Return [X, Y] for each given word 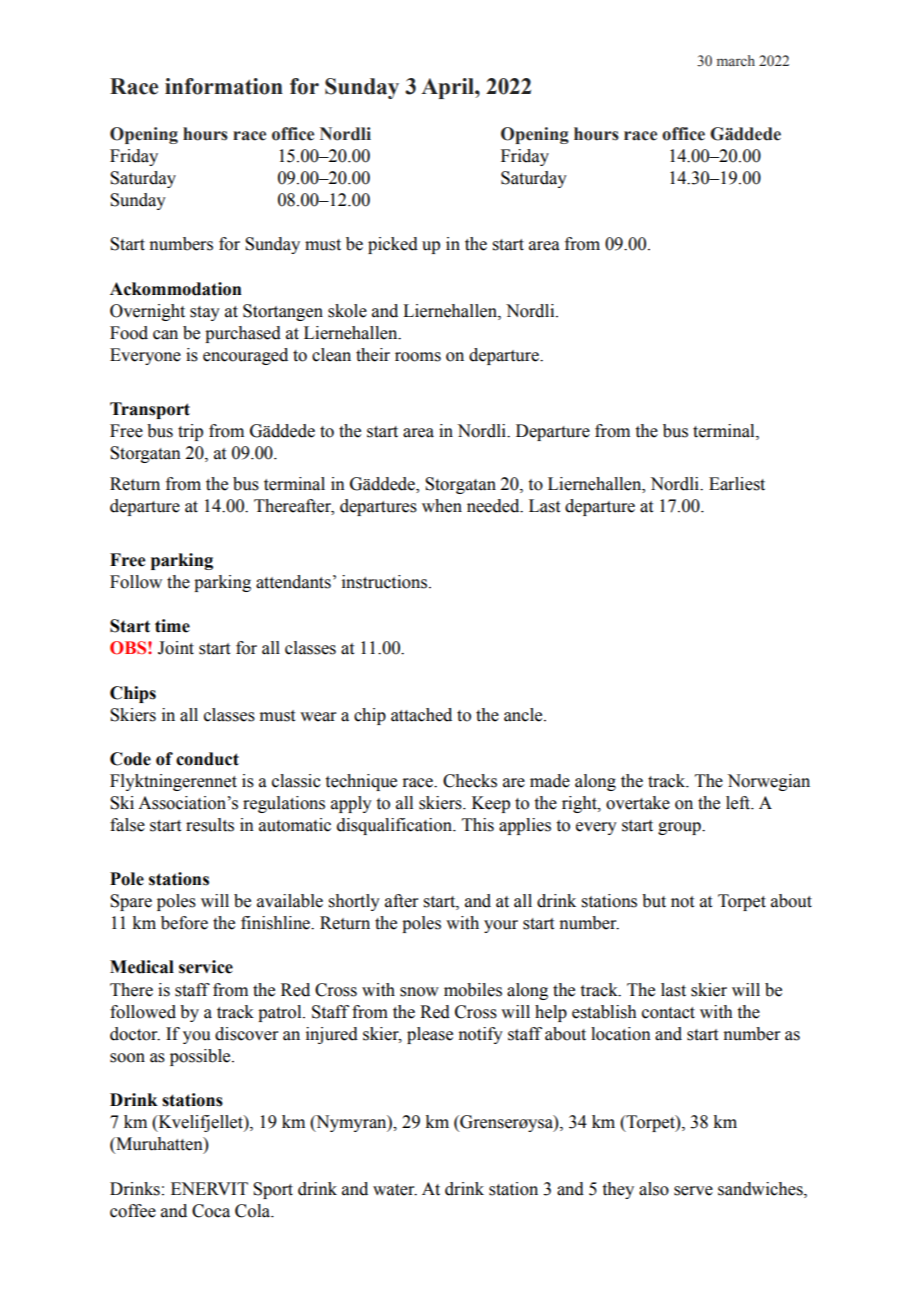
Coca [211, 1211]
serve [693, 1191]
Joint [176, 648]
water [395, 1190]
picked [393, 245]
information [224, 86]
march [736, 60]
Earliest [737, 484]
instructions [386, 582]
